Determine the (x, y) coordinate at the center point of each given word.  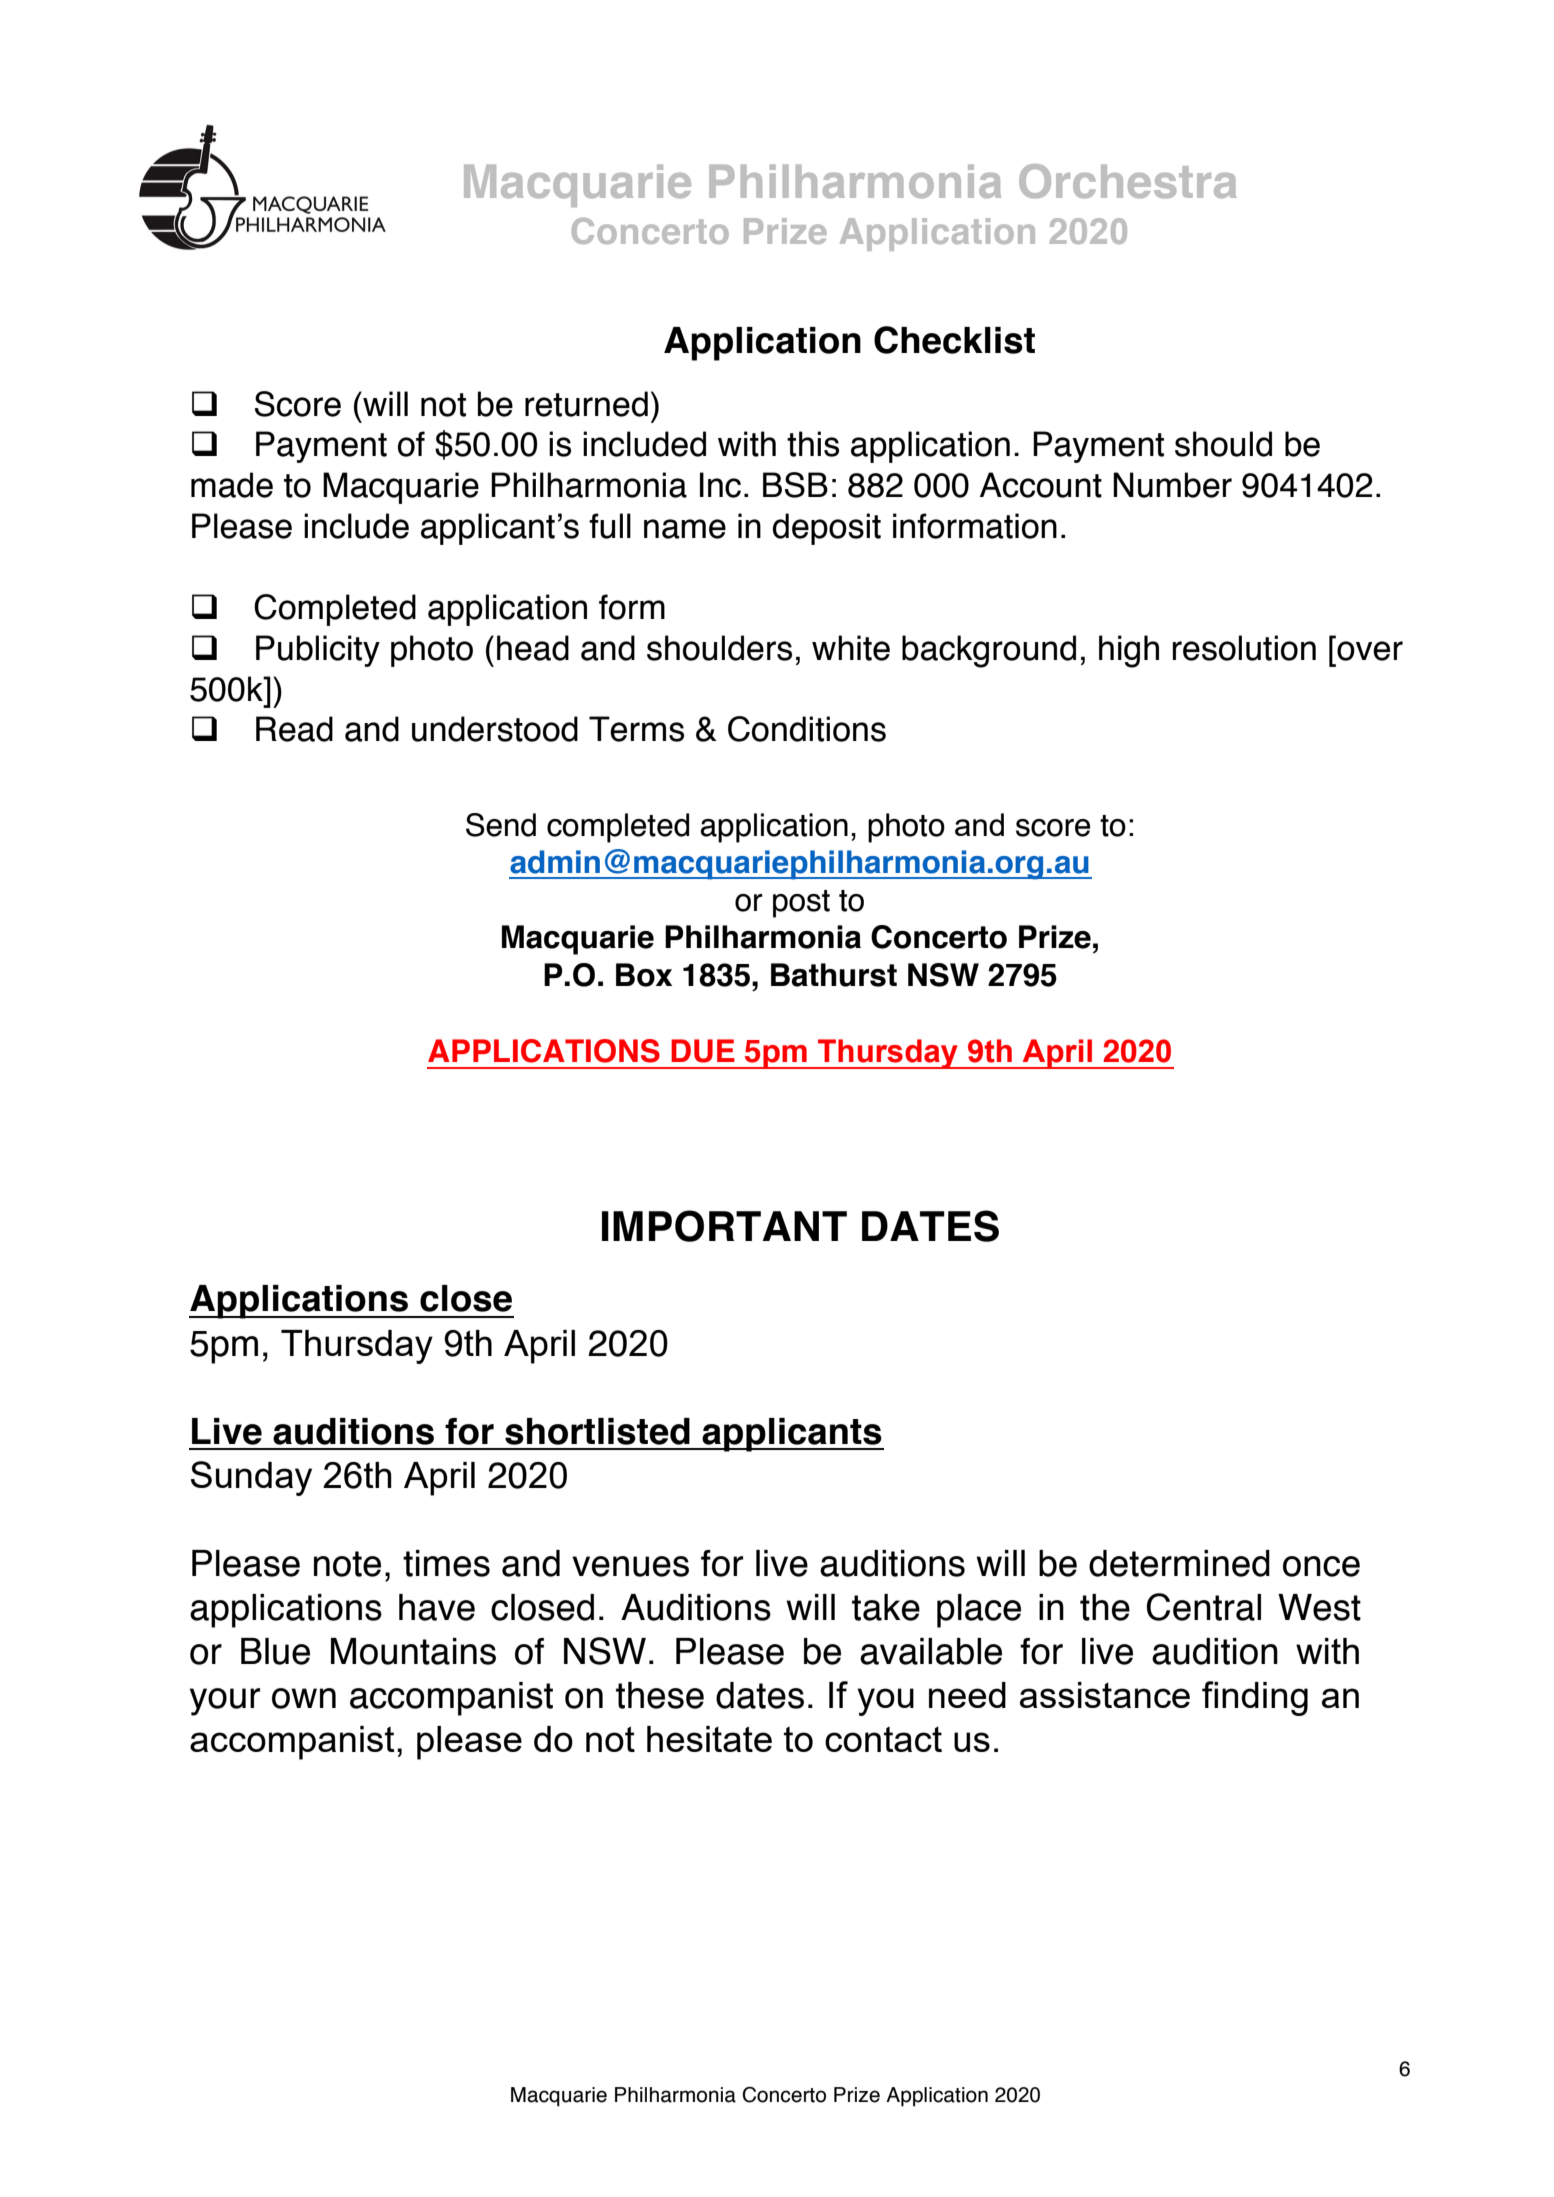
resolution (1244, 648)
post (801, 904)
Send (501, 825)
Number (1172, 485)
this (813, 444)
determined (1179, 1563)
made (232, 485)
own (304, 1698)
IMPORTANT (724, 1226)
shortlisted (597, 1431)
